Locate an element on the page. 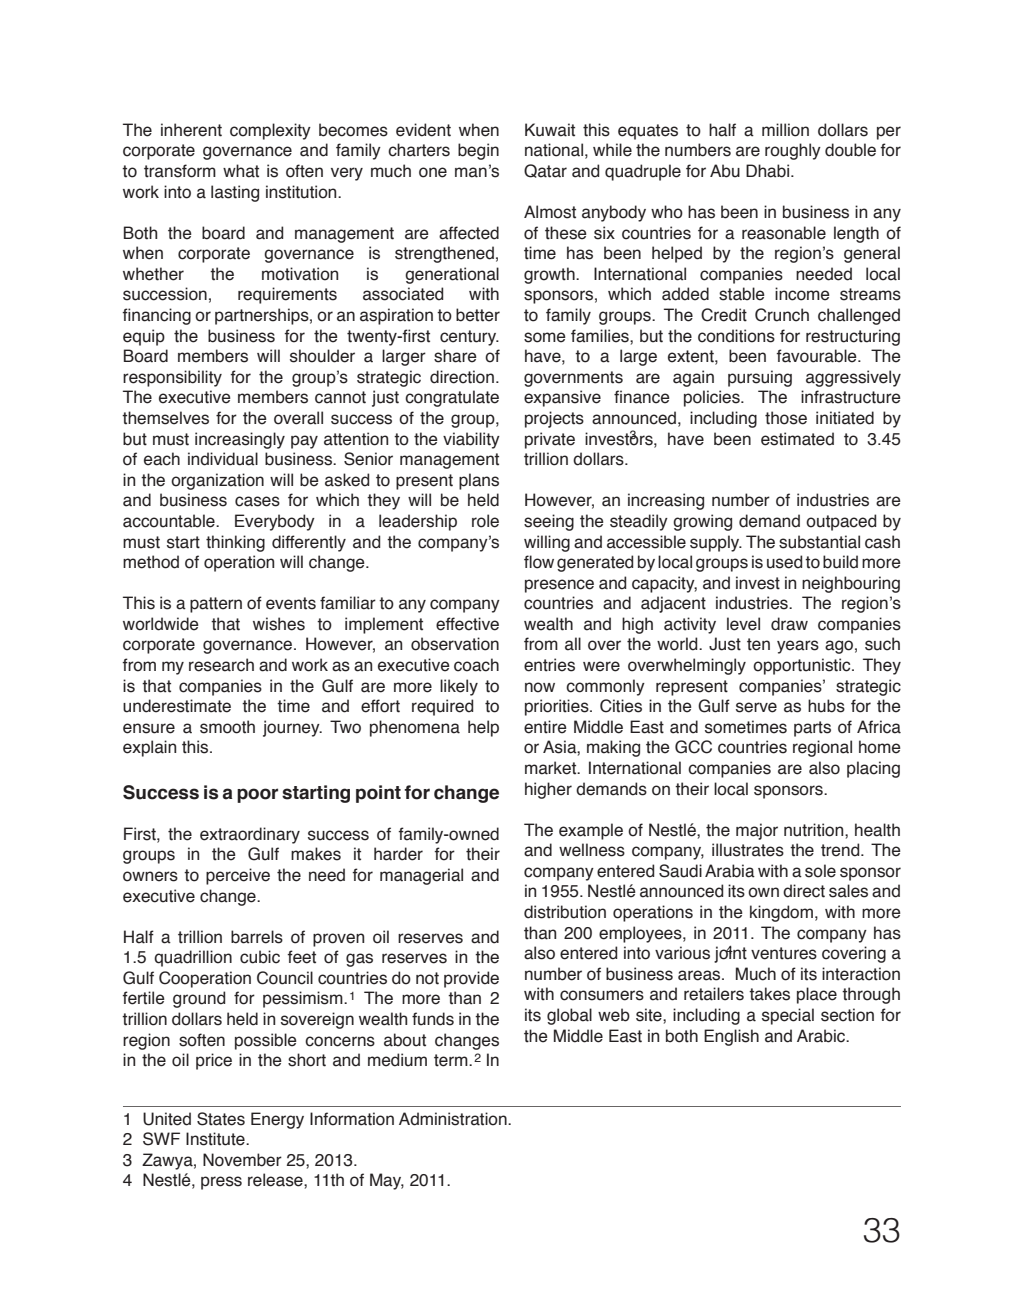 Image resolution: width=1022 pixels, height=1314 pixels. themselves is located at coordinates (165, 418).
